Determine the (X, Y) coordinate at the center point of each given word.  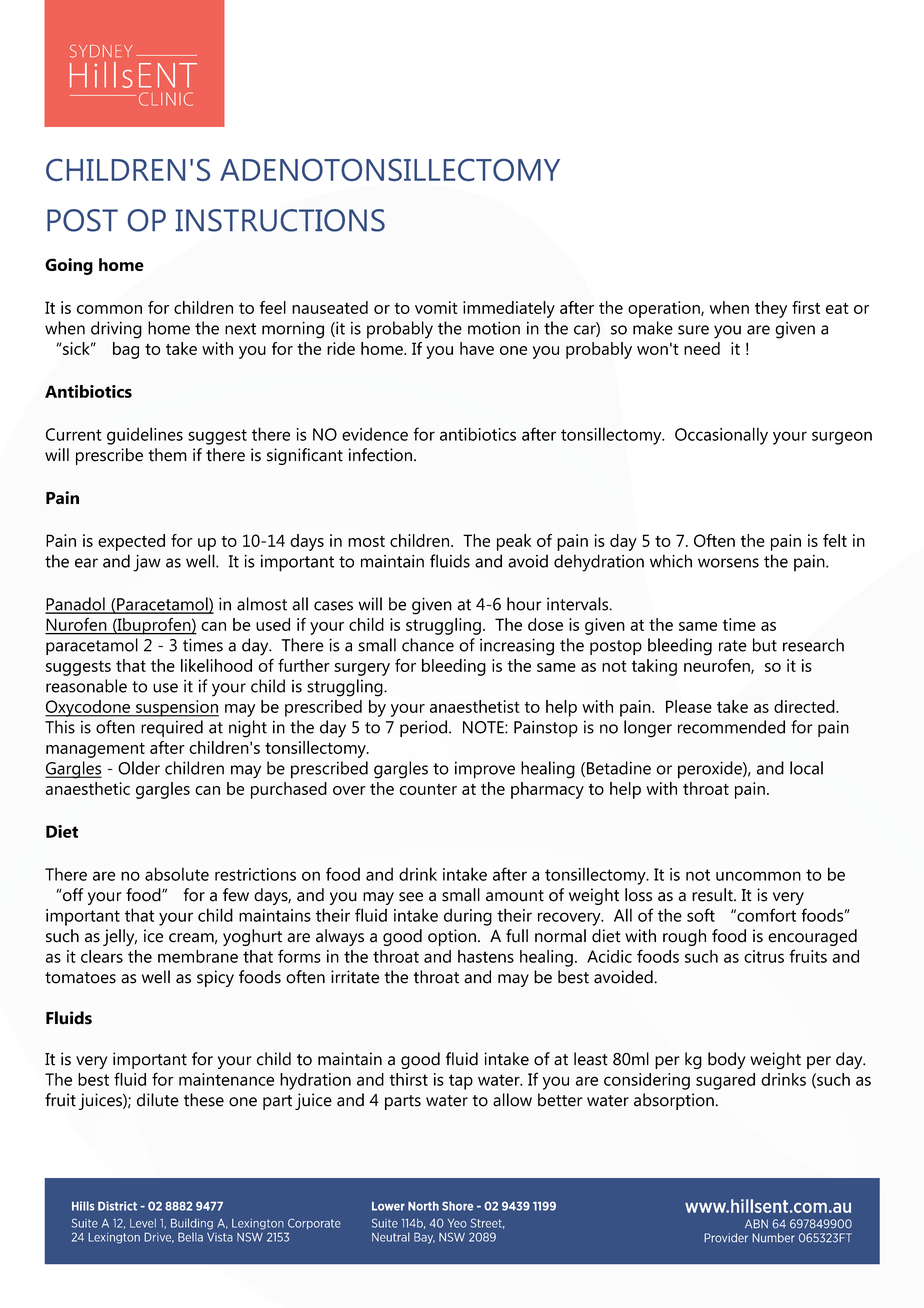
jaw (147, 563)
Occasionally (721, 436)
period (423, 728)
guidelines (145, 436)
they (771, 309)
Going (69, 266)
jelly (120, 937)
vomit (436, 307)
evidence (375, 434)
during (468, 917)
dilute (158, 1100)
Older (139, 768)
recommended (731, 727)
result (713, 895)
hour (524, 604)
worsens (728, 563)
